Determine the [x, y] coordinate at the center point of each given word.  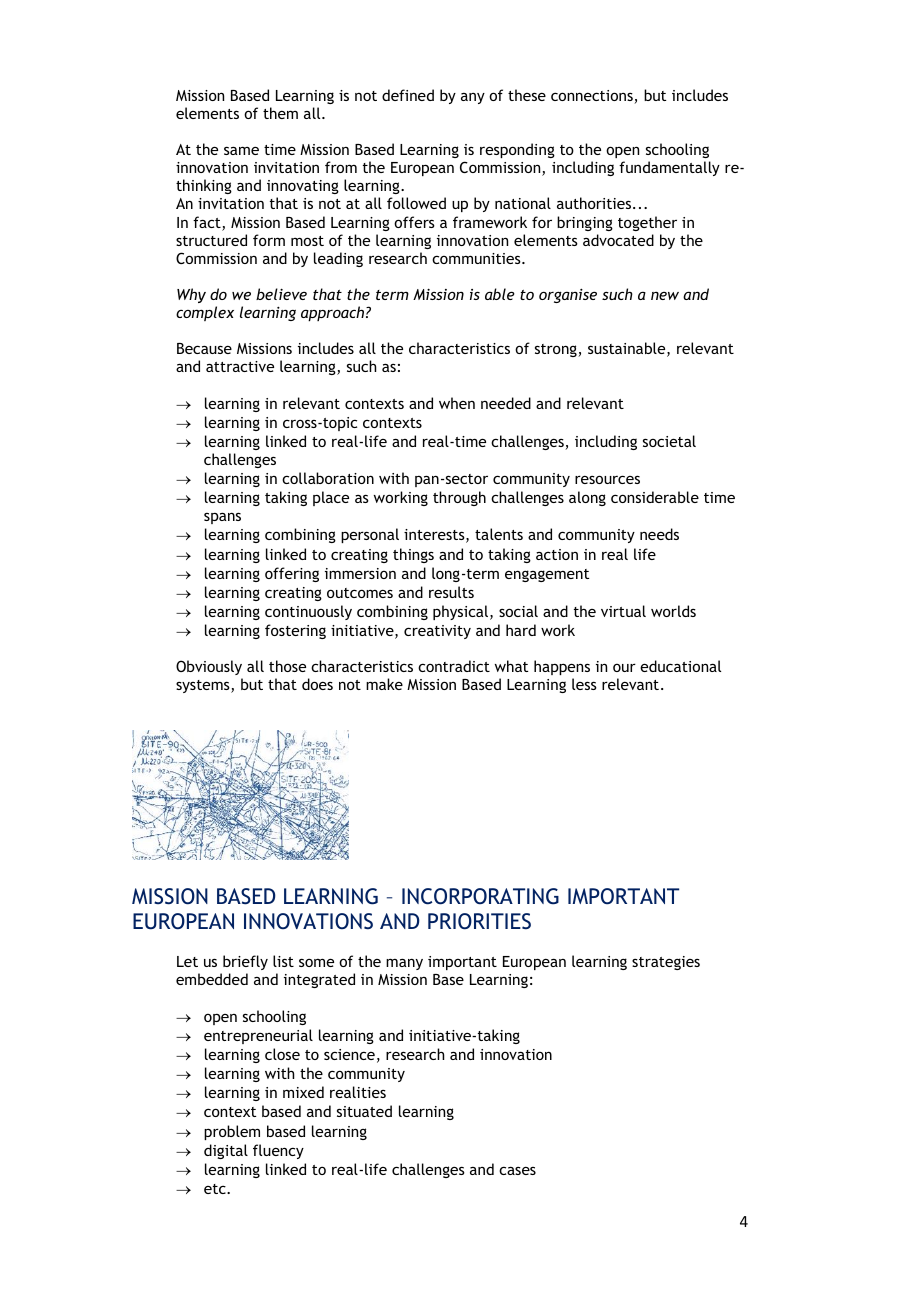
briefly [245, 962]
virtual [623, 611]
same [241, 150]
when [457, 403]
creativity [437, 632]
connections [593, 97]
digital [226, 1151]
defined [408, 95]
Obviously [209, 667]
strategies [666, 963]
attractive [240, 366]
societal [669, 441]
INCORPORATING [480, 896]
